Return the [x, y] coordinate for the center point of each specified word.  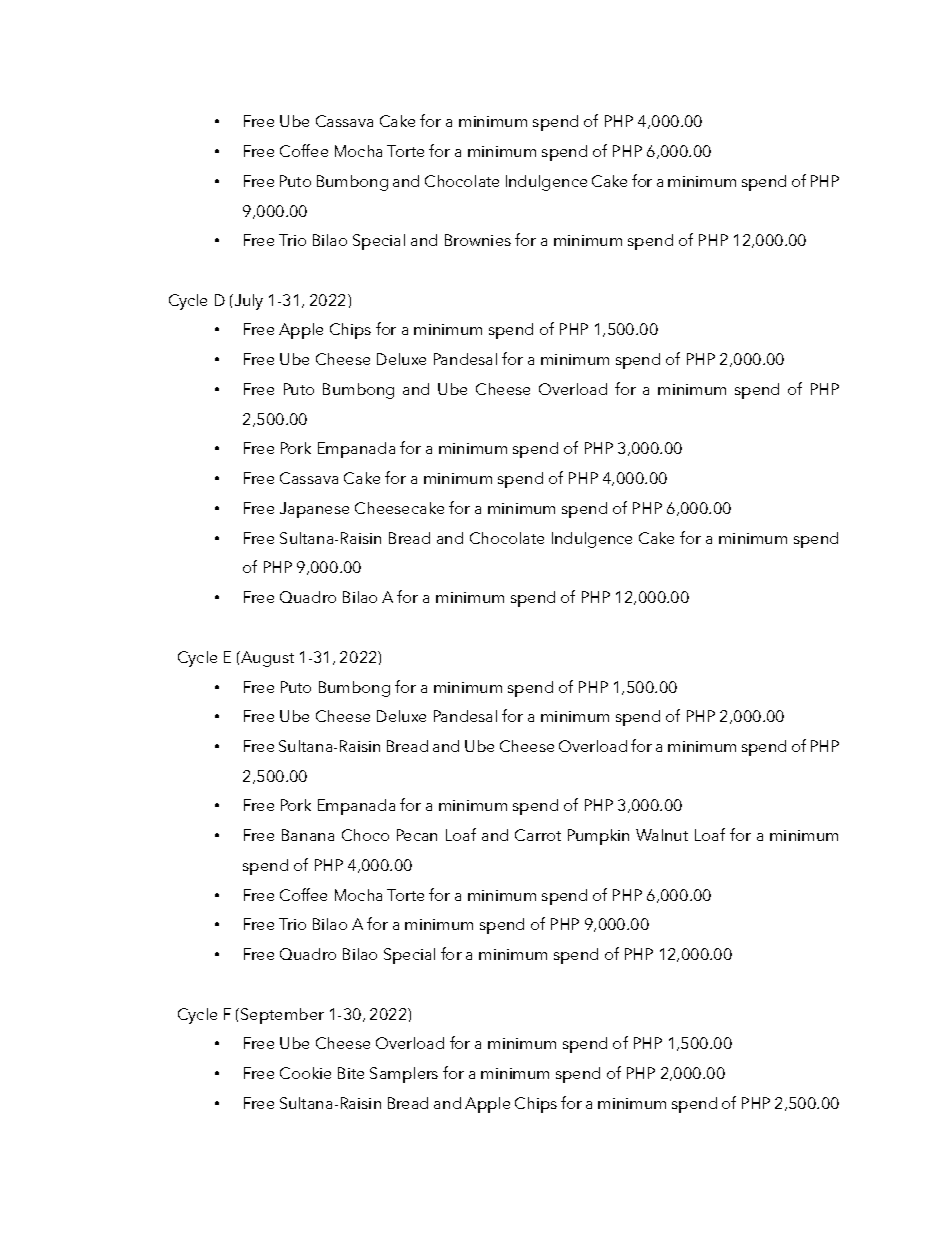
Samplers [404, 1075]
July [247, 302]
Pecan [417, 835]
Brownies [478, 240]
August [266, 659]
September [282, 1016]
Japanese [314, 510]
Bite [351, 1073]
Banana [308, 835]
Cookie [305, 1073]
